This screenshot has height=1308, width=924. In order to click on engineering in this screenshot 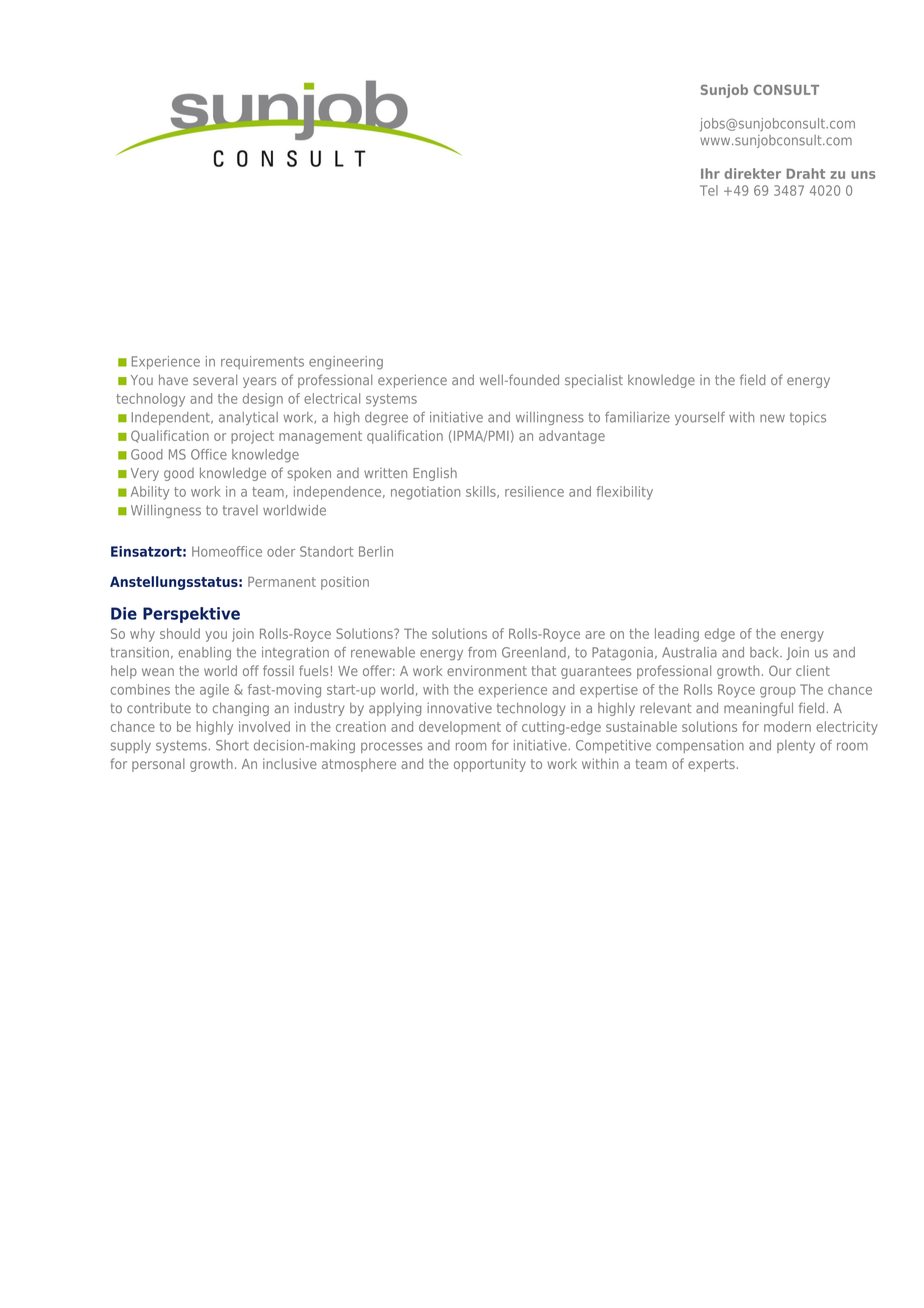, I will do `click(346, 363)`.
